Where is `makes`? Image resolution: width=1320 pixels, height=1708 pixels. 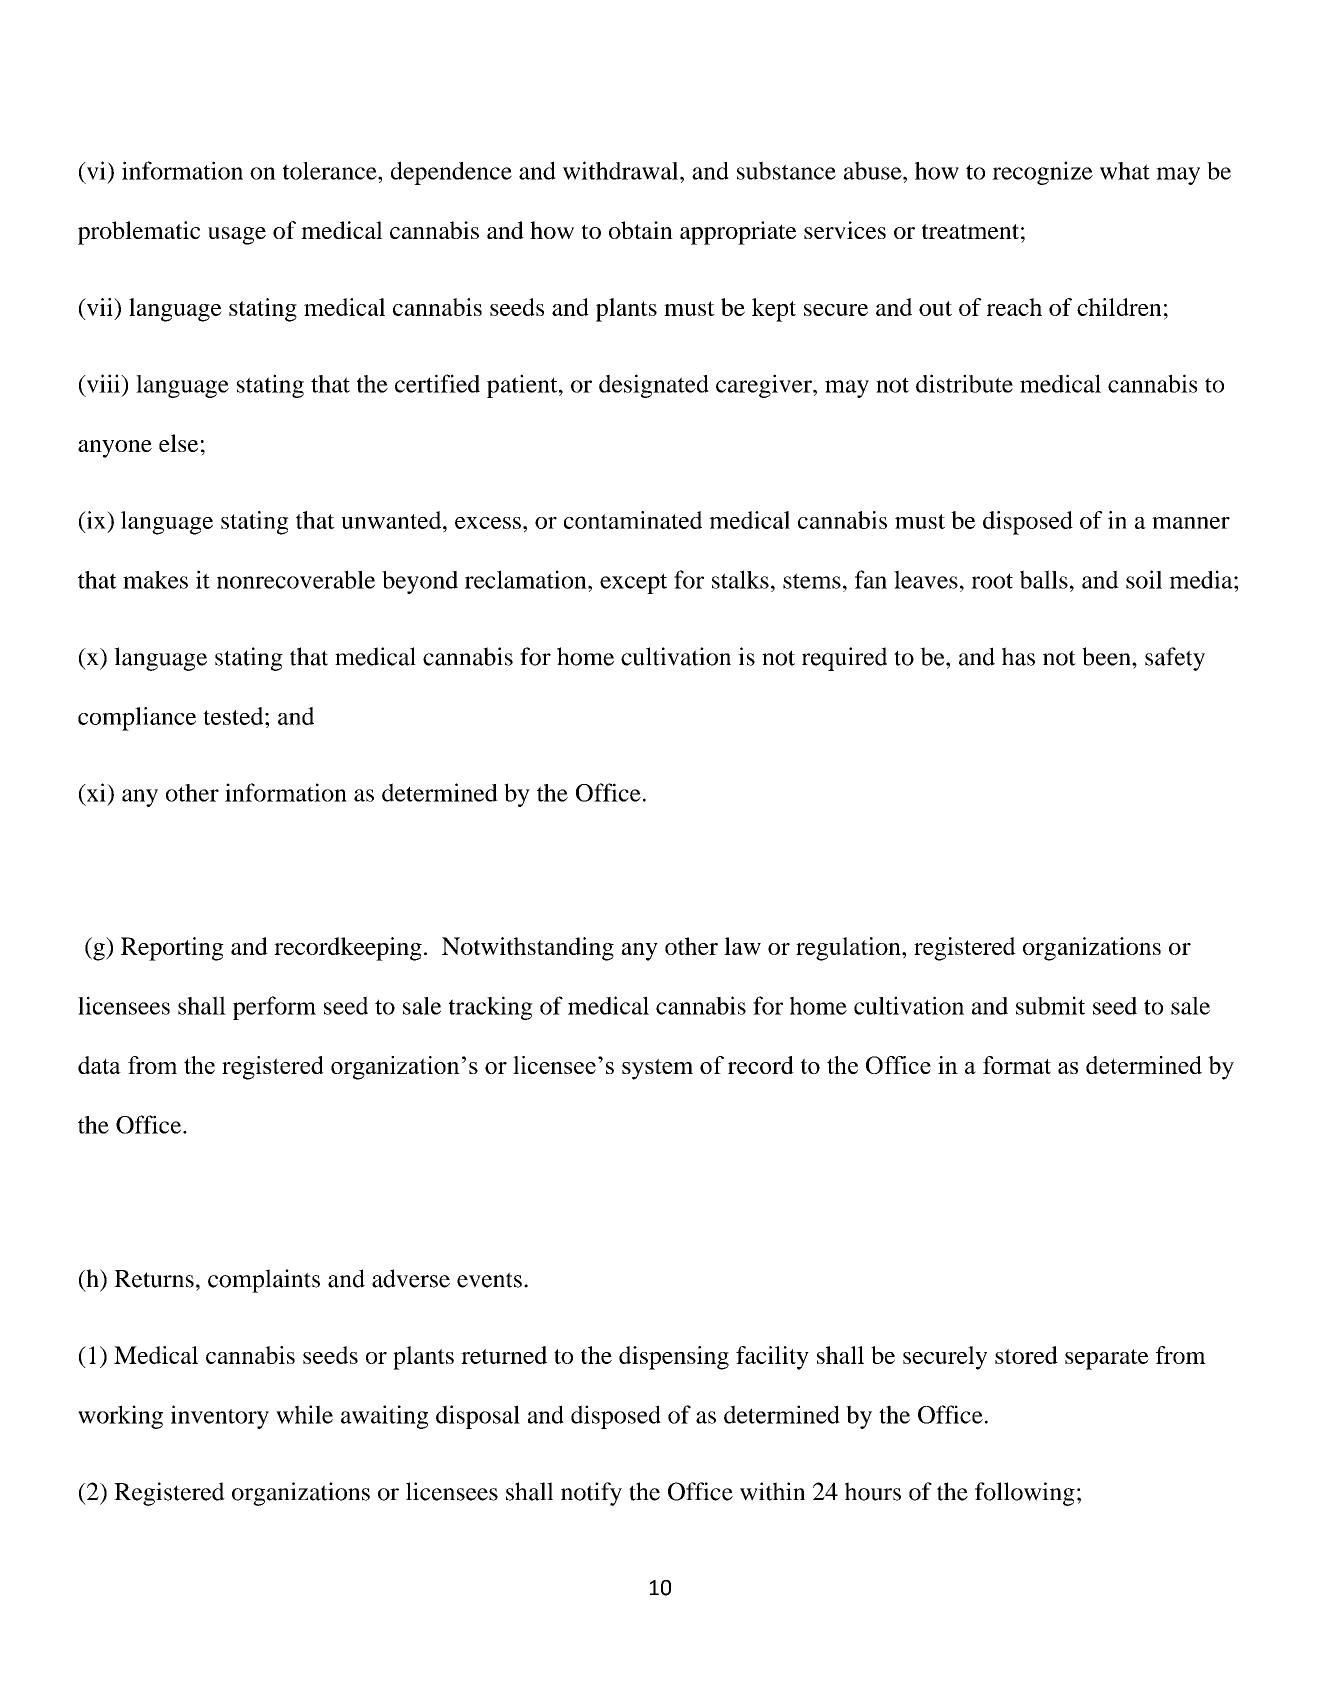
makes is located at coordinates (155, 580).
